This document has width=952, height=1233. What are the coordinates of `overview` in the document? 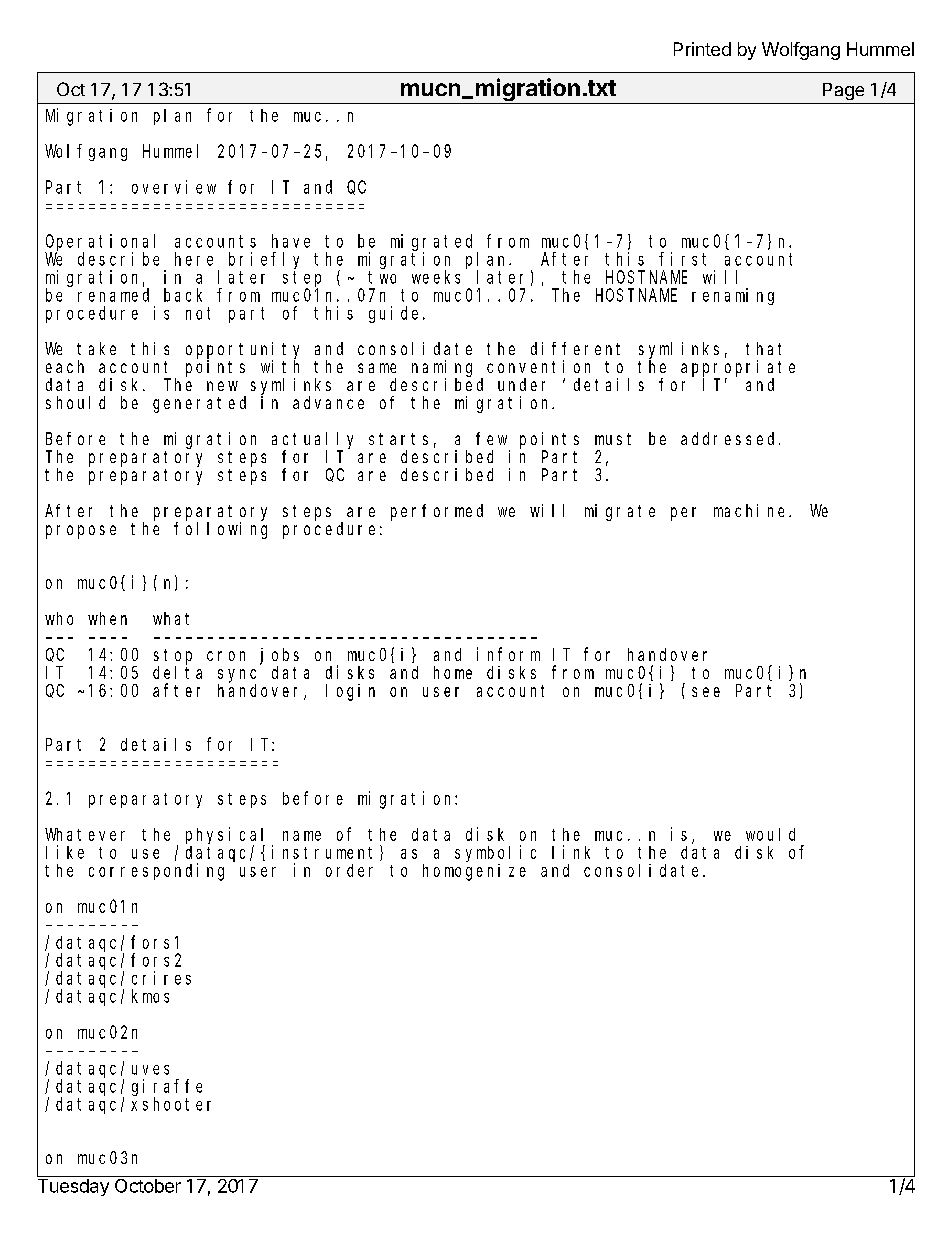 It's located at (174, 187).
